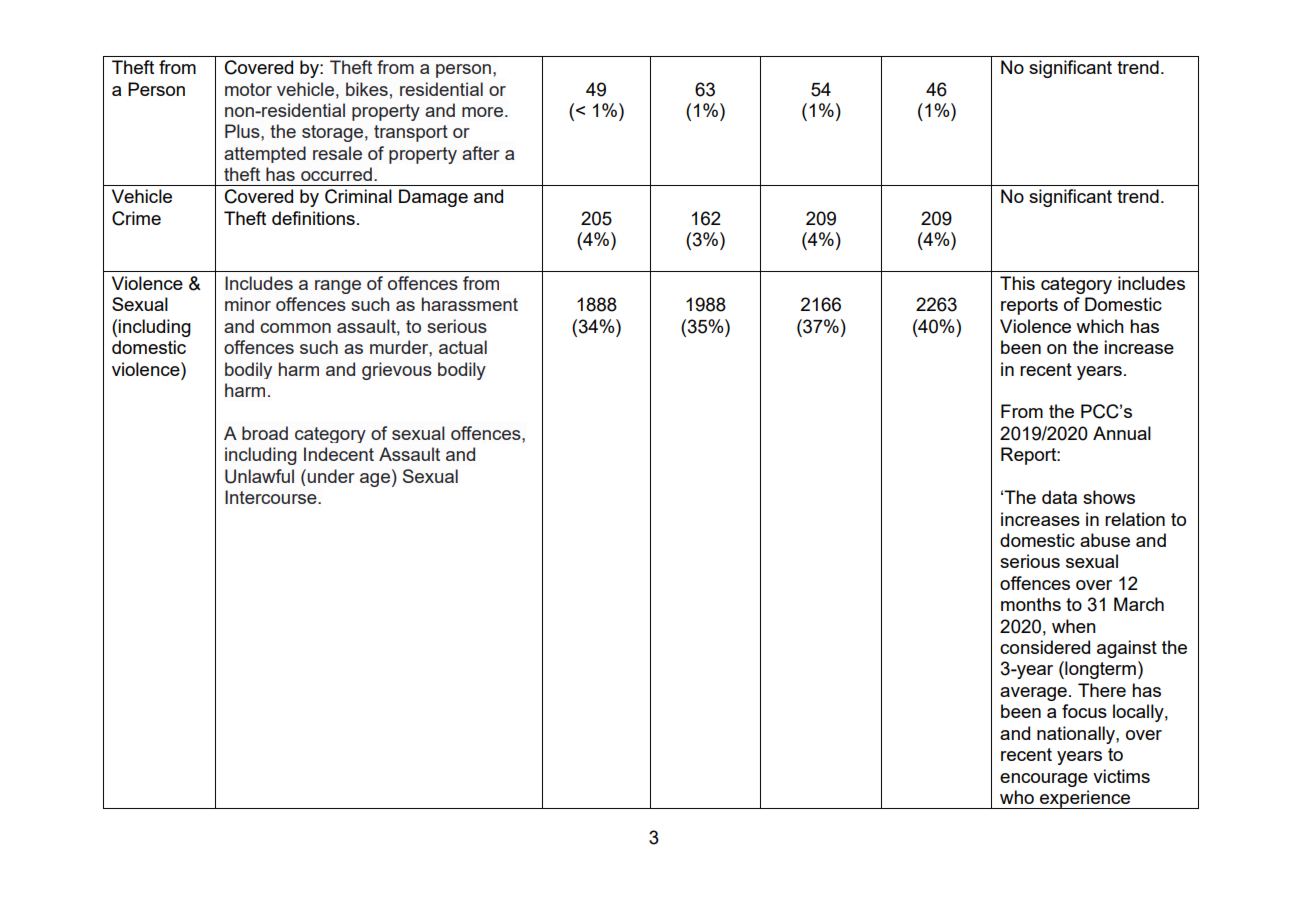 The width and height of the screenshot is (1308, 924). What do you see at coordinates (470, 304) in the screenshot?
I see `harassment` at bounding box center [470, 304].
